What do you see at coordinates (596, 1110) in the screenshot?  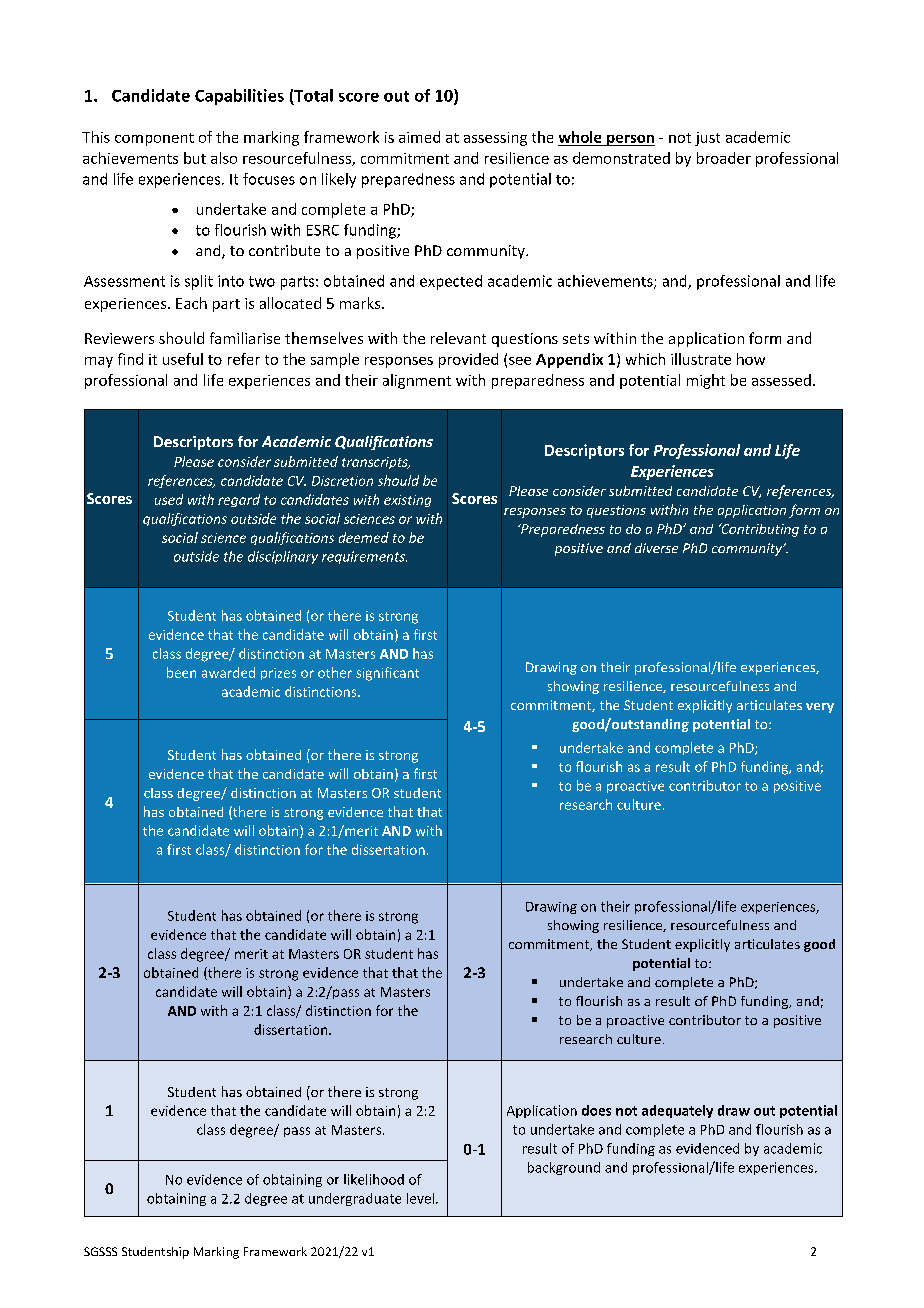 I see `does` at bounding box center [596, 1110].
